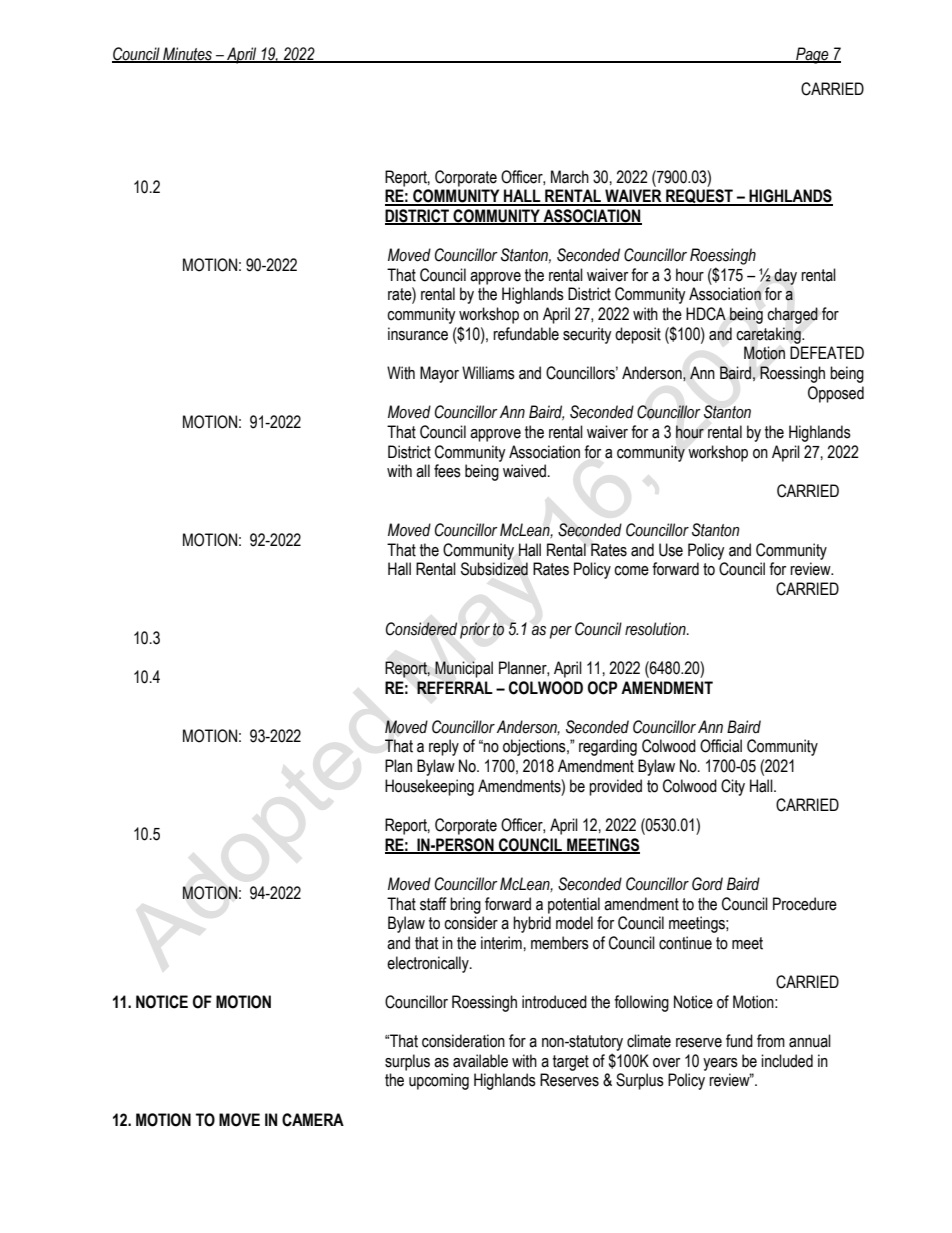 This image has height=1233, width=952. Describe the element at coordinates (656, 629) in the image. I see `resolution` at that location.
